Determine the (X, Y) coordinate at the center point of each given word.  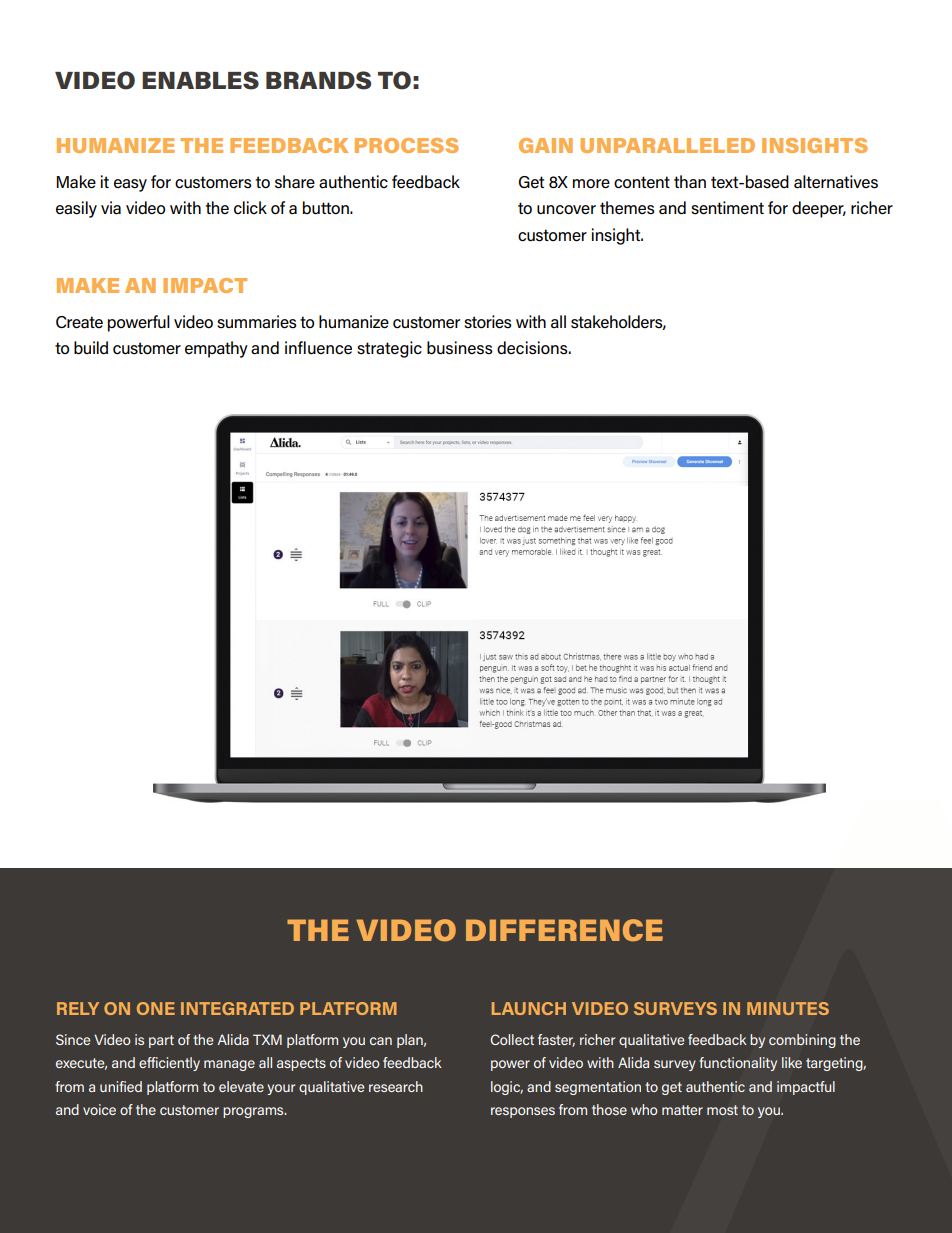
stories (488, 322)
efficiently (169, 1064)
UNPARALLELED (667, 145)
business (460, 348)
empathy (216, 349)
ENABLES (200, 80)
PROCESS (407, 145)
